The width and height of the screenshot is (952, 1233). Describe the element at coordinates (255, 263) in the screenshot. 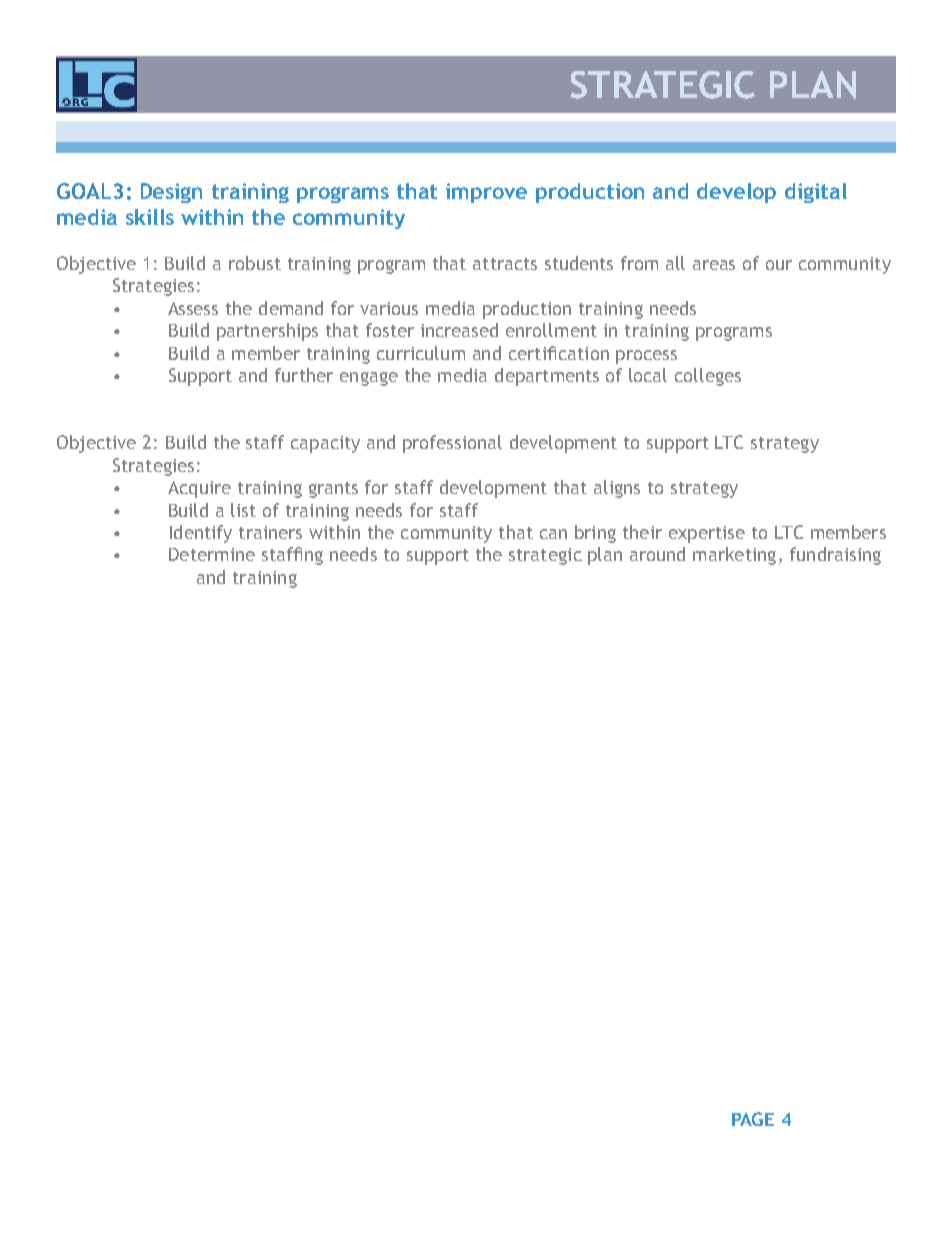

I see `robust` at that location.
